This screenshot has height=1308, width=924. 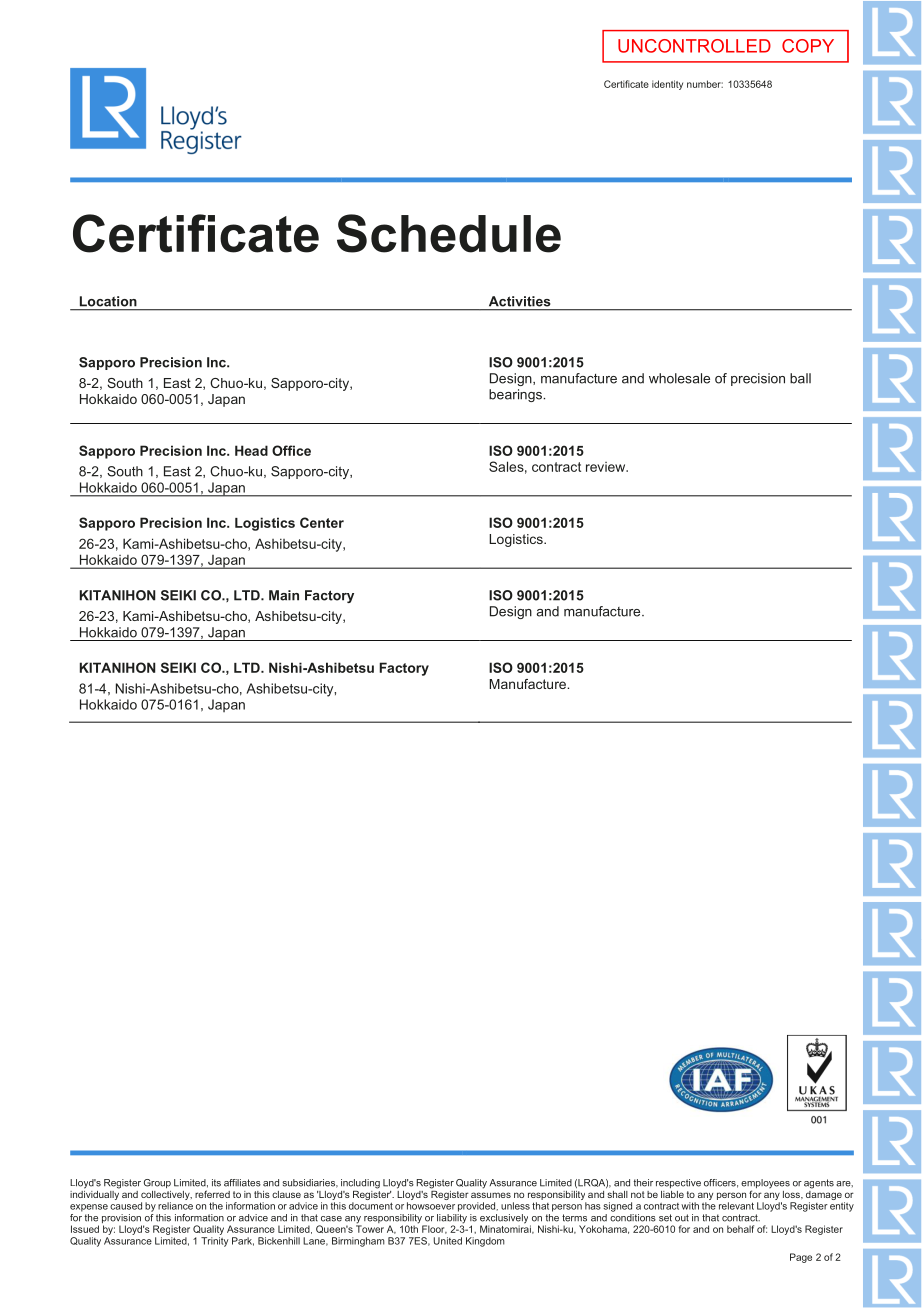 What do you see at coordinates (108, 301) in the screenshot?
I see `Location` at bounding box center [108, 301].
